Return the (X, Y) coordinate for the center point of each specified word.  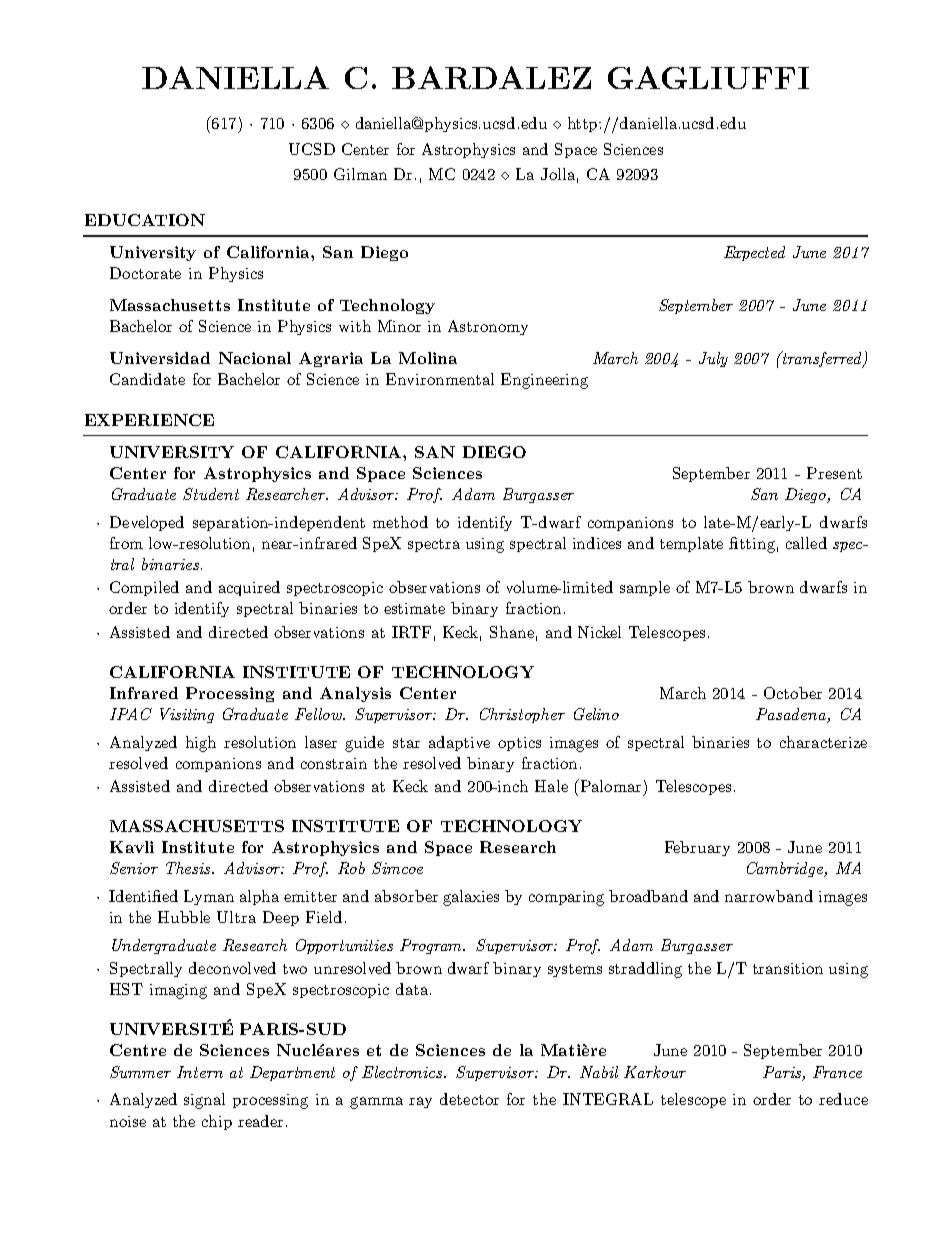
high (201, 744)
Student (211, 494)
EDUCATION (145, 220)
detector (469, 1099)
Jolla (558, 174)
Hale (551, 786)
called (806, 543)
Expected (754, 253)
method (400, 522)
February (697, 848)
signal (204, 1101)
